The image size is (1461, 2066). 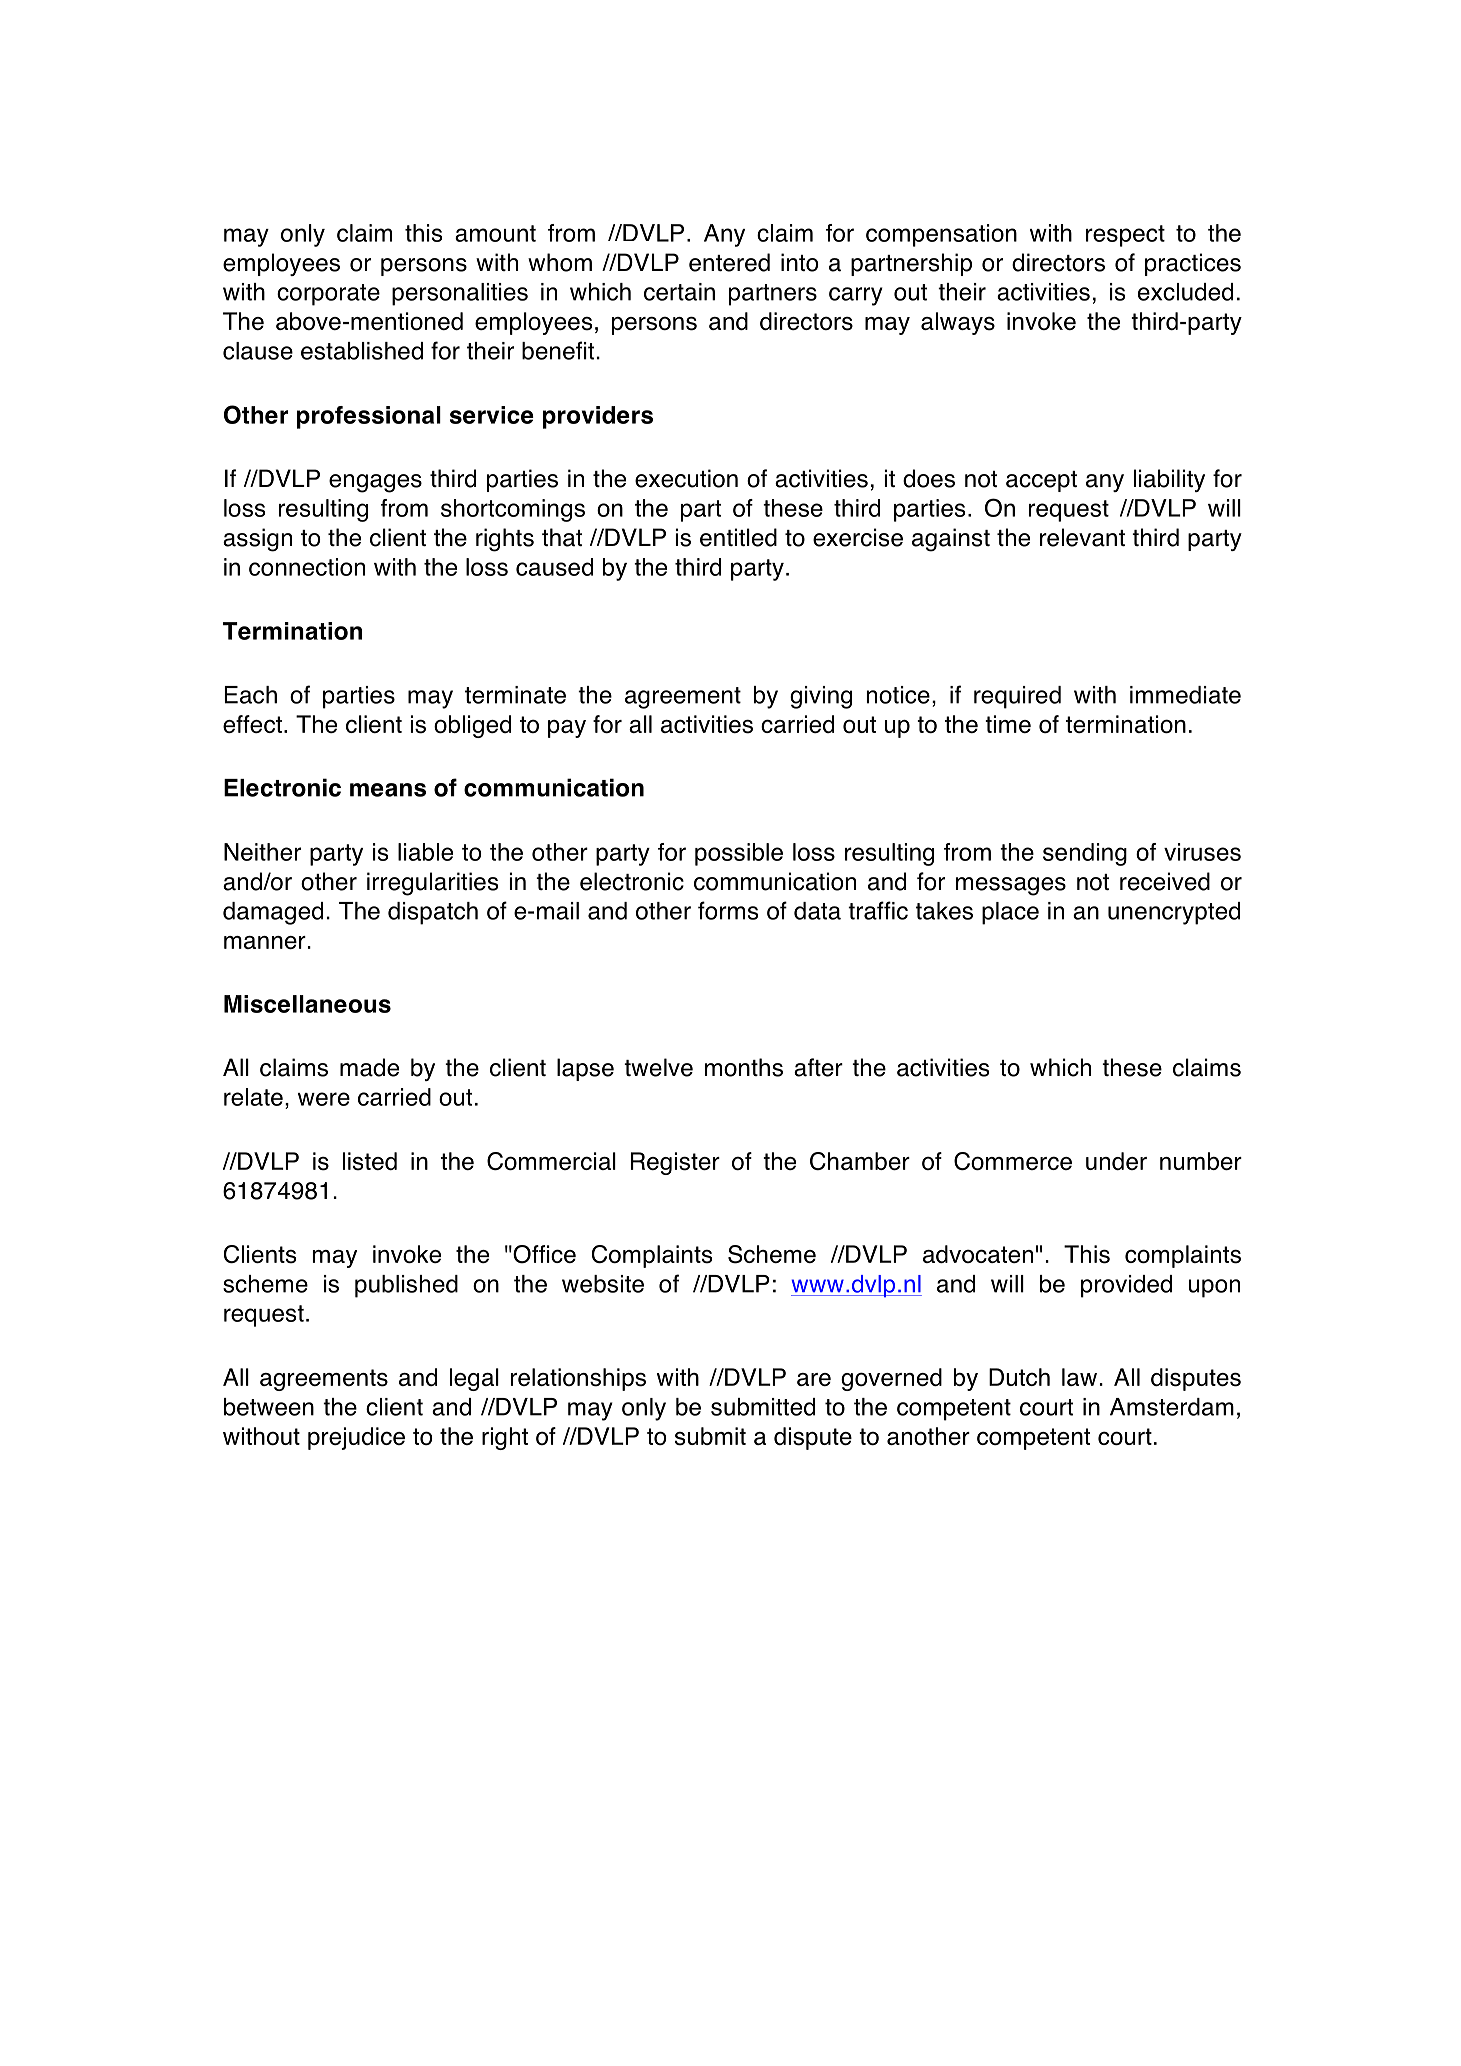 What do you see at coordinates (1017, 697) in the document?
I see `required` at bounding box center [1017, 697].
